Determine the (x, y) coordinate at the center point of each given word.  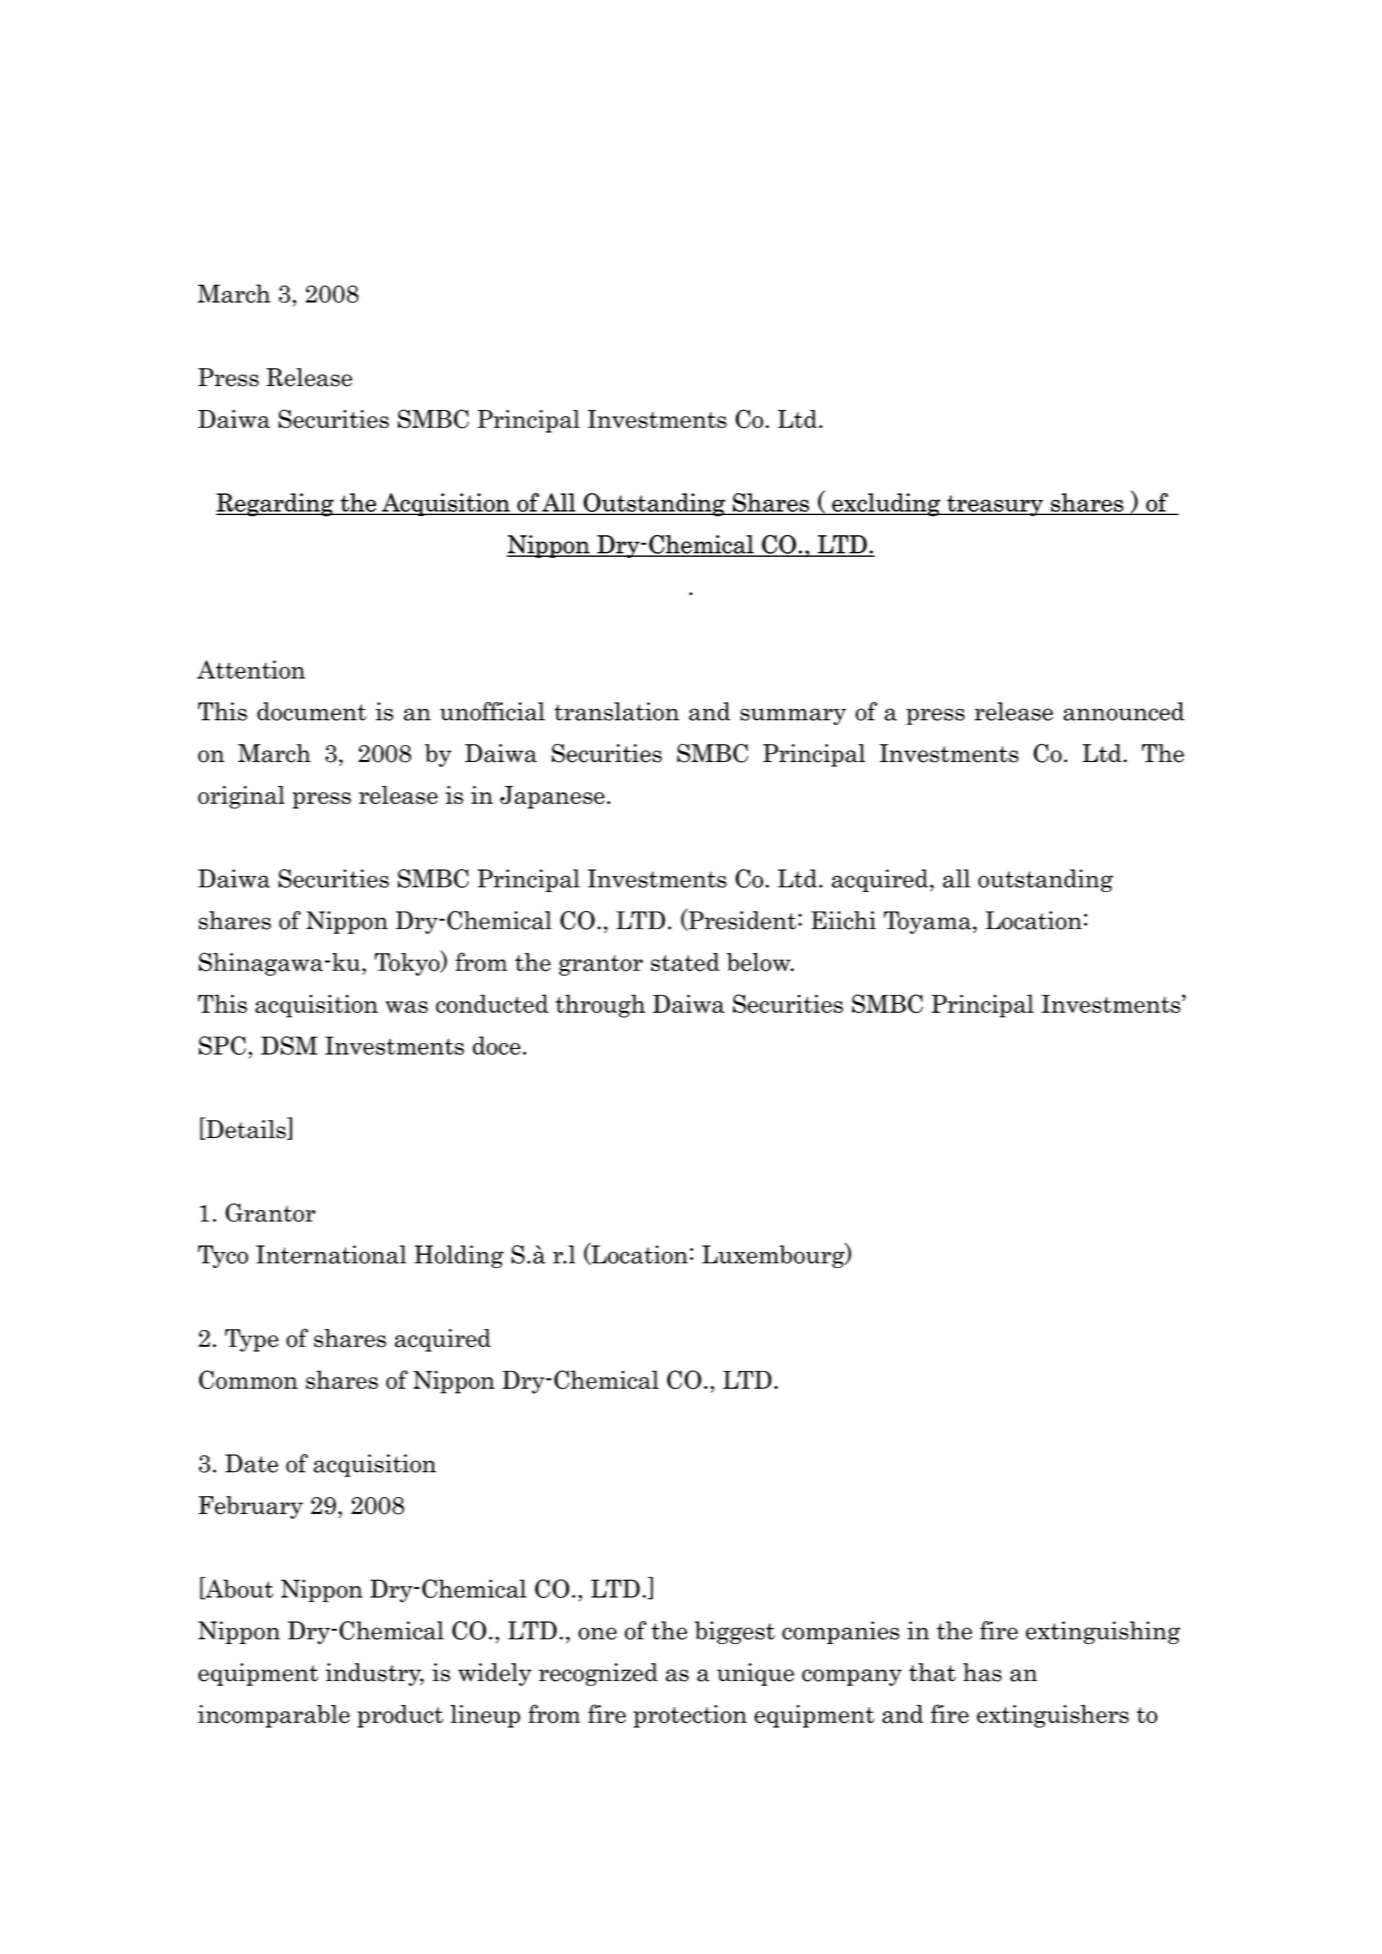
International (331, 1254)
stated (685, 962)
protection (690, 1716)
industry (374, 1674)
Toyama (929, 922)
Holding (459, 1256)
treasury (995, 506)
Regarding (276, 505)
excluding (886, 505)
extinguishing (1103, 1632)
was (406, 1007)
